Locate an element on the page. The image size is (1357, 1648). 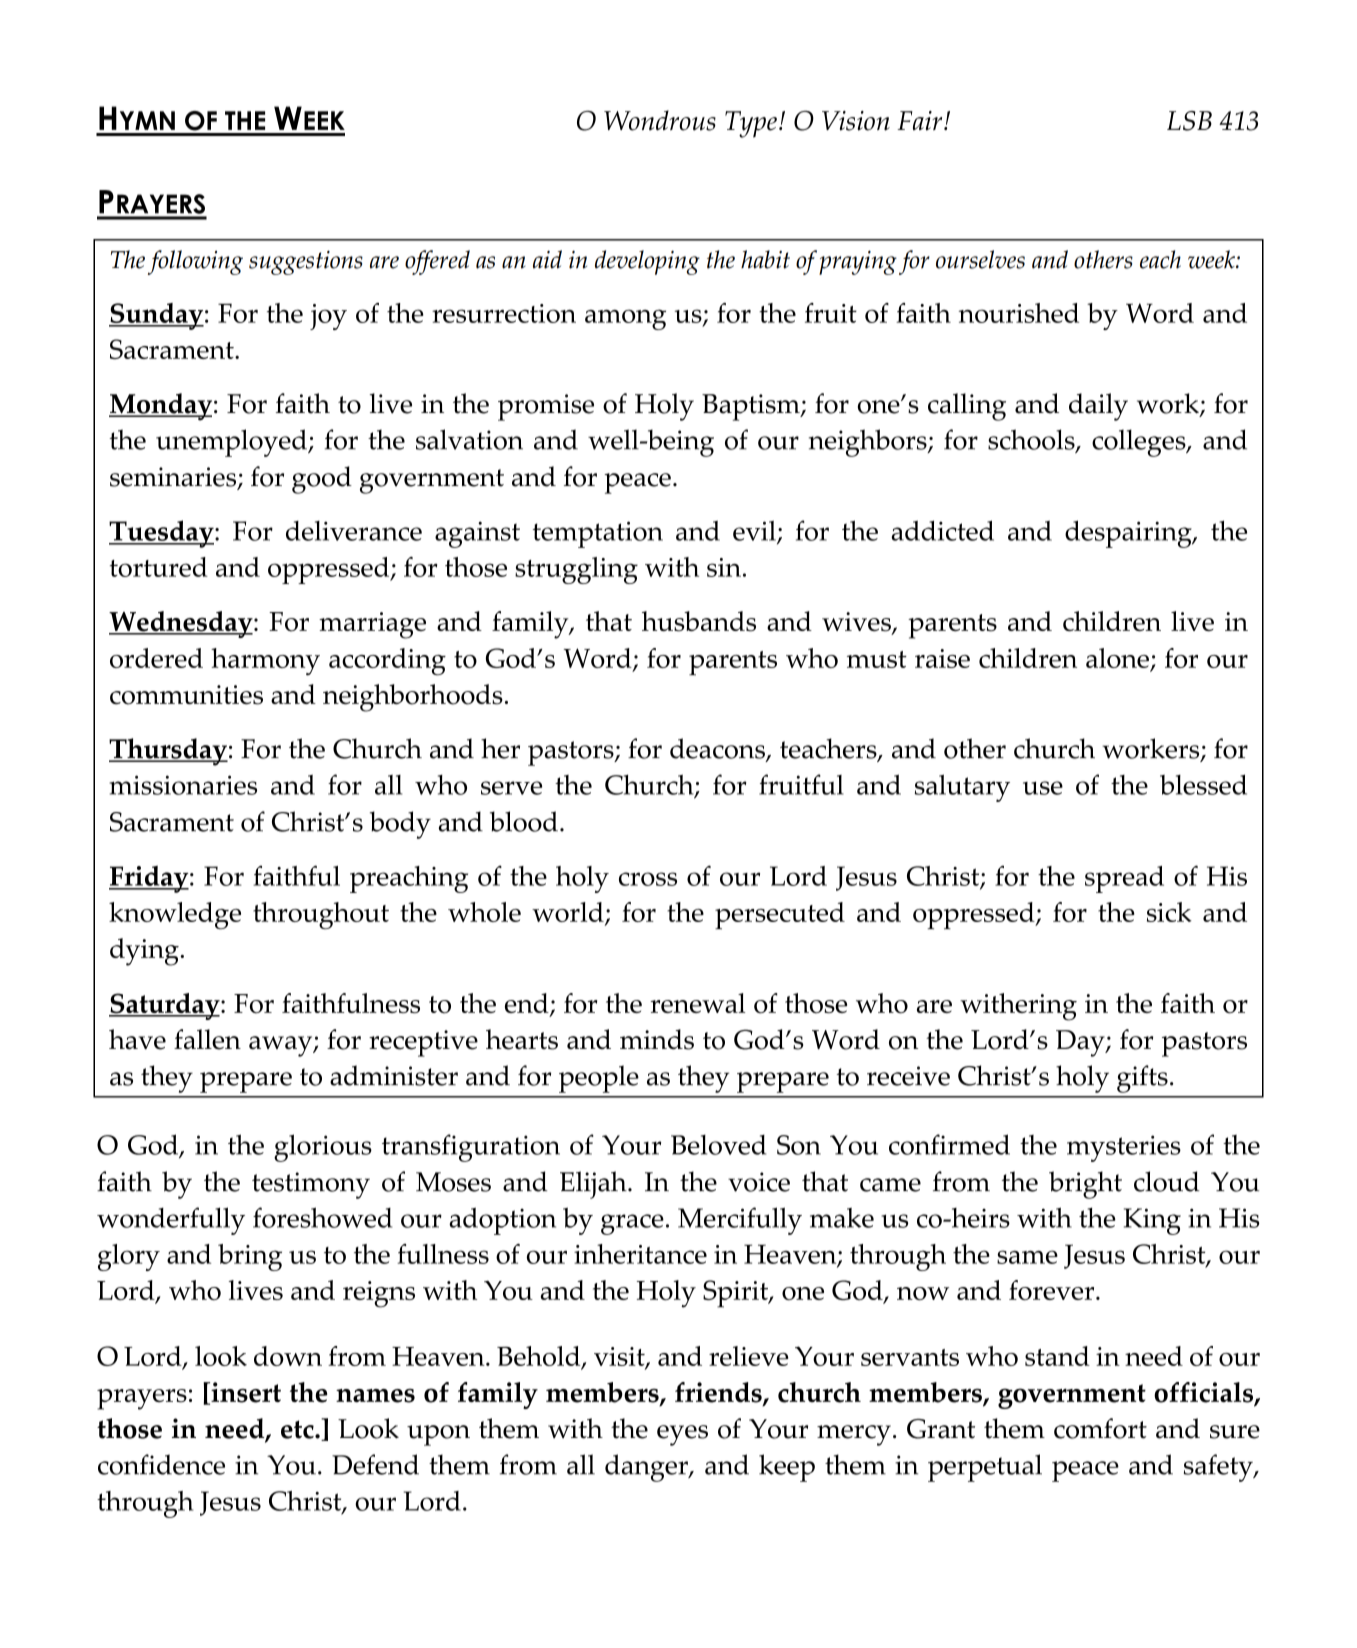
use is located at coordinates (1043, 788).
